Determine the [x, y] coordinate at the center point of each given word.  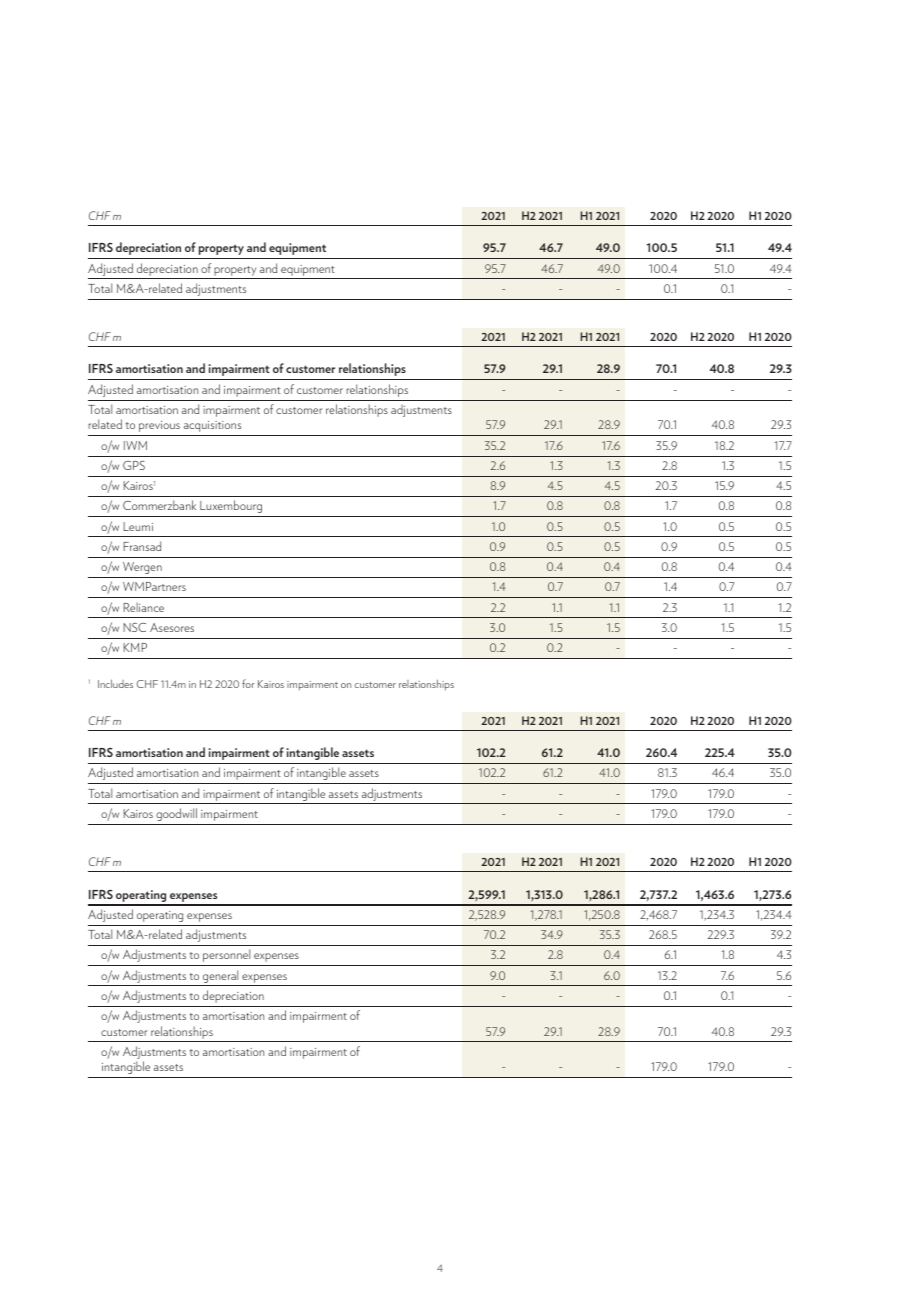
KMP [135, 647]
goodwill [176, 814]
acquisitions [212, 426]
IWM [135, 445]
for [248, 683]
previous [159, 426]
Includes [115, 683]
